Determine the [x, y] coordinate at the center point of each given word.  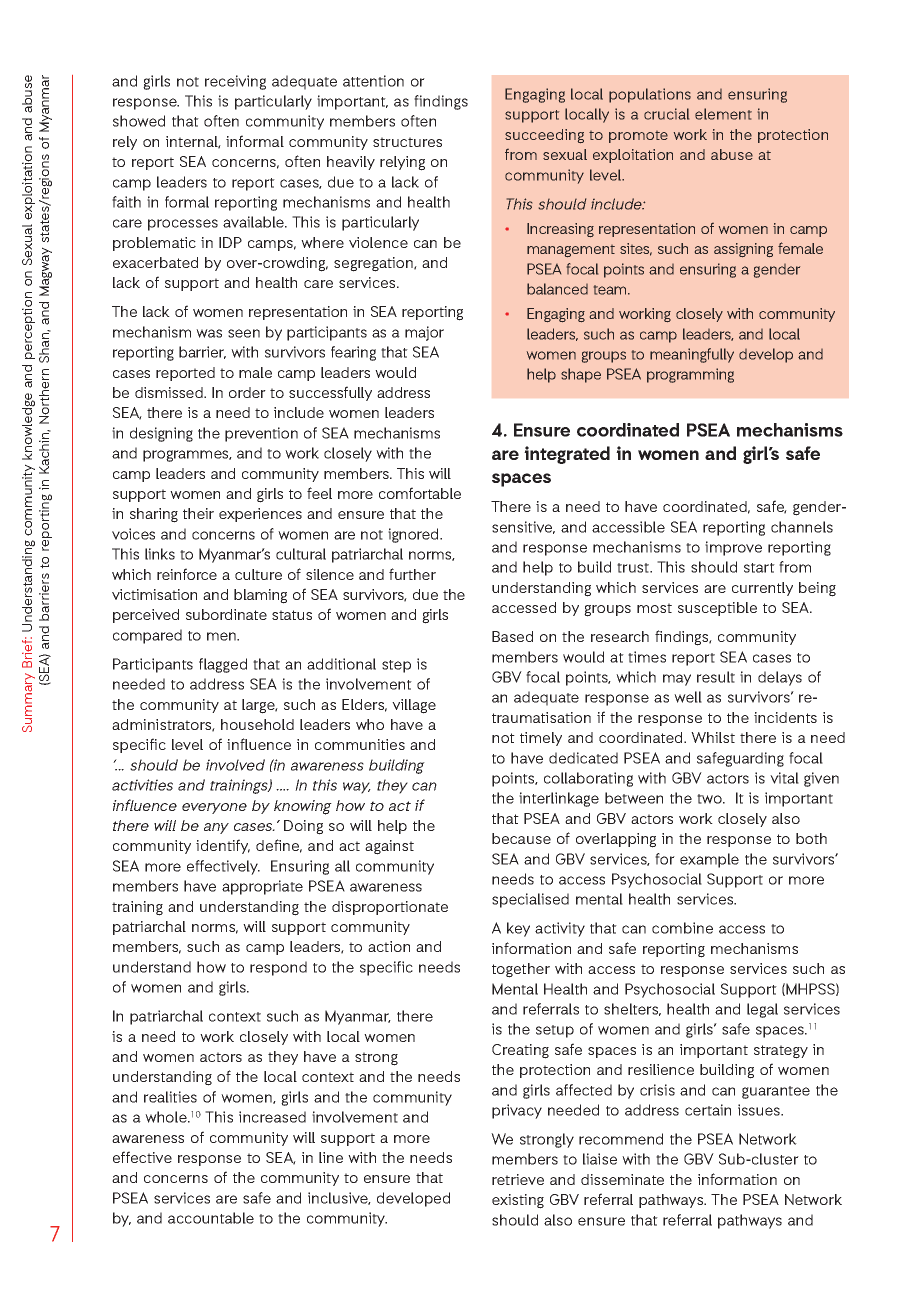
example [709, 860]
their [198, 513]
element [723, 114]
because [521, 838]
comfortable [420, 493]
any [216, 828]
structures [407, 142]
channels [802, 527]
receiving [235, 82]
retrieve [518, 1179]
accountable [211, 1218]
